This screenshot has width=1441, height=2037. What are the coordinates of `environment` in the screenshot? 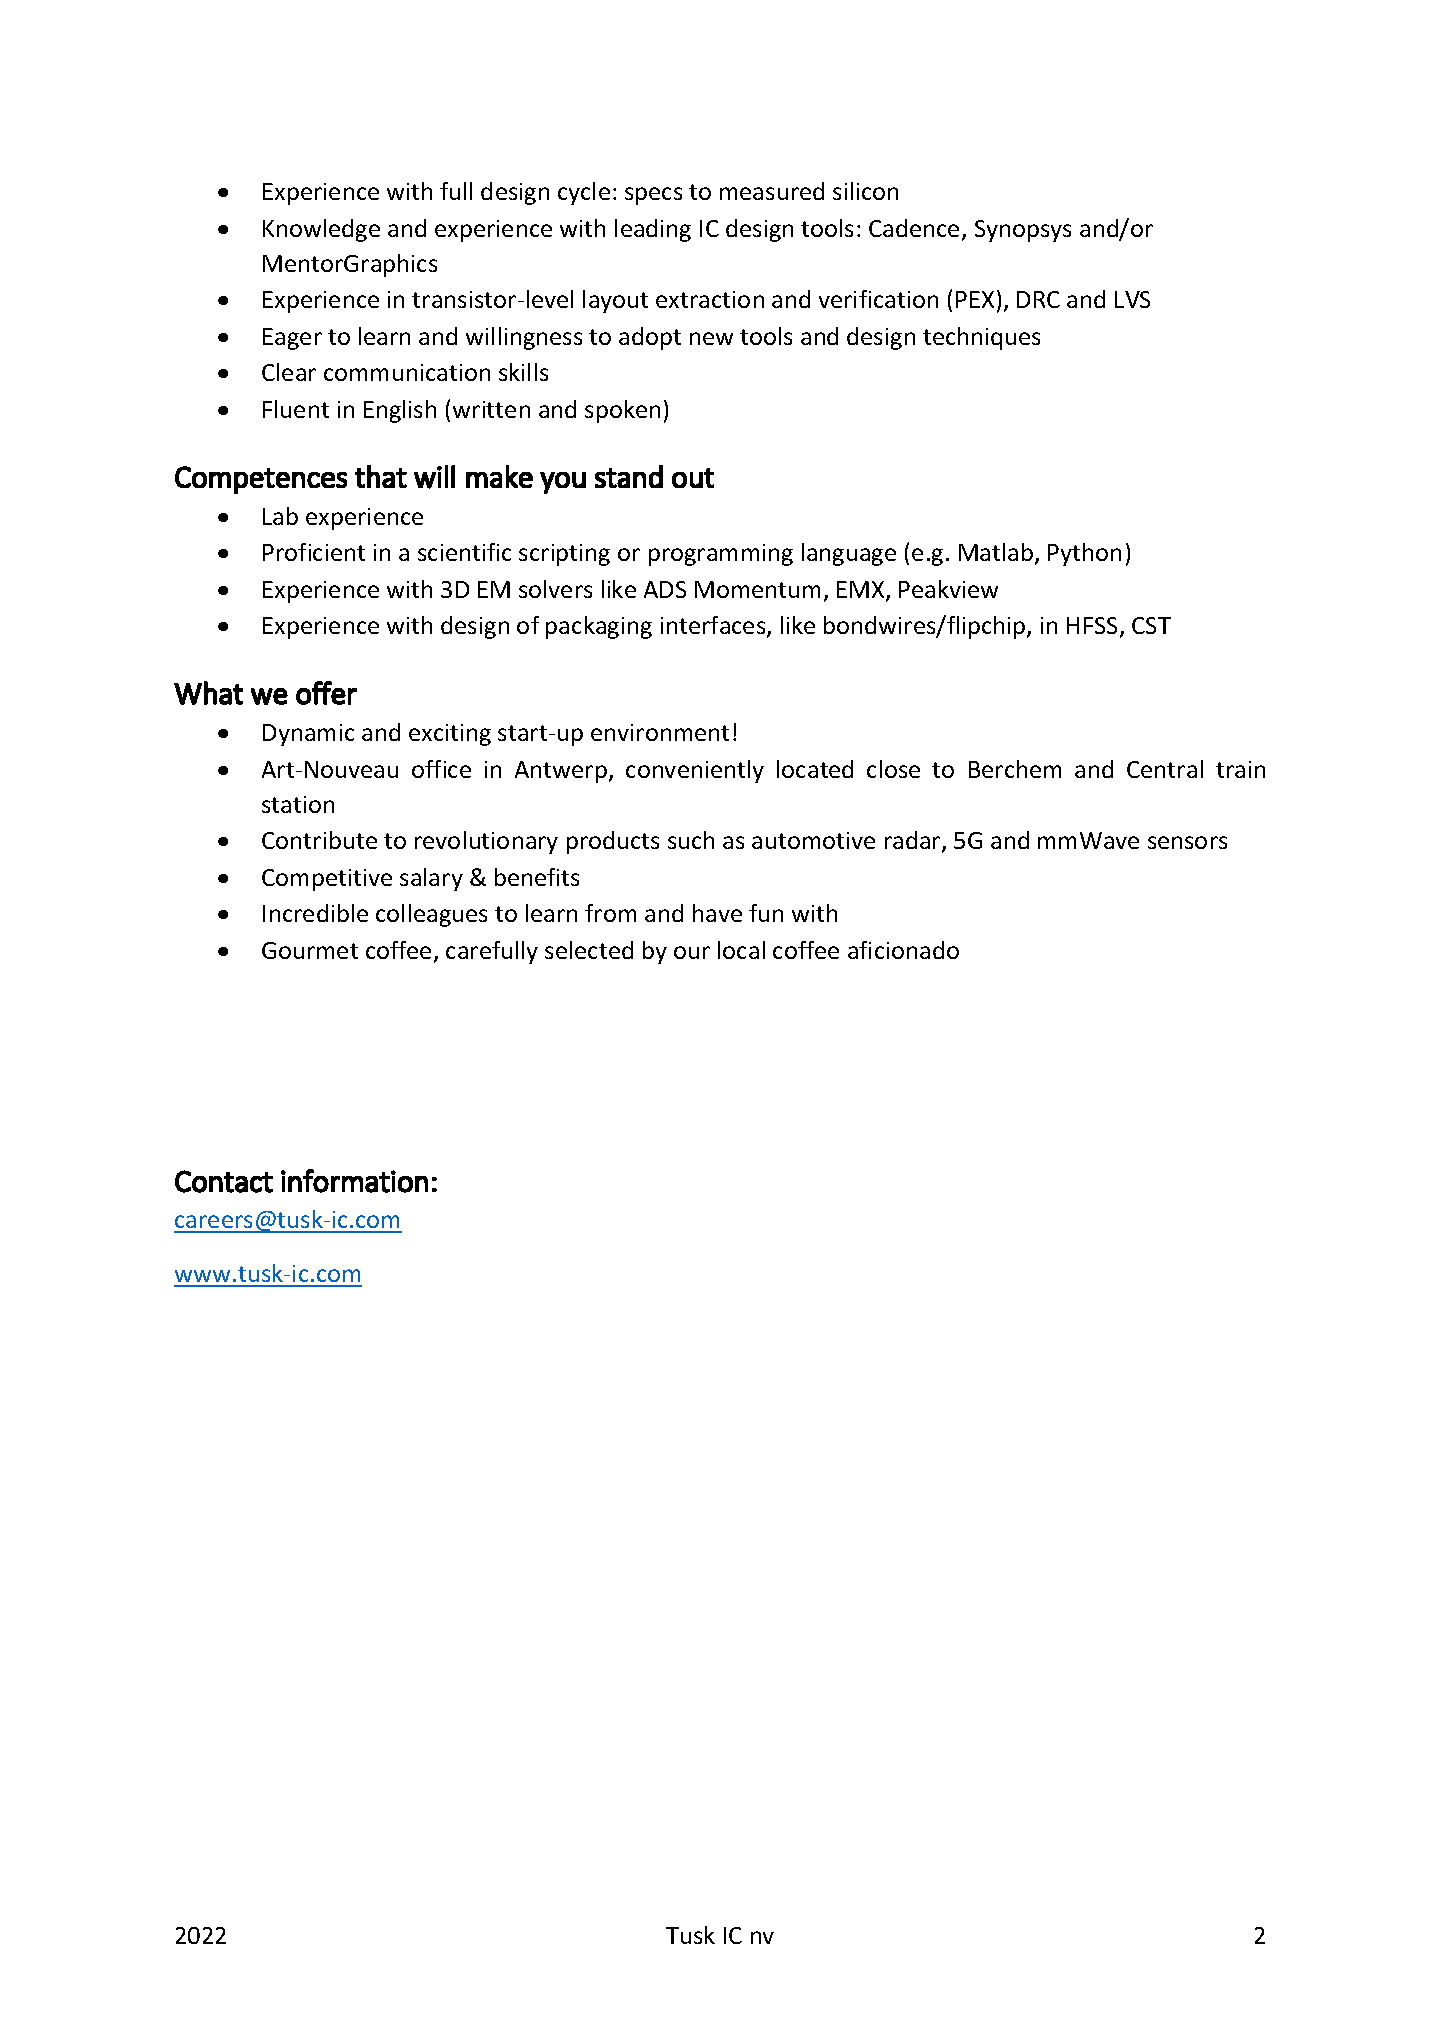 It's located at (660, 732).
